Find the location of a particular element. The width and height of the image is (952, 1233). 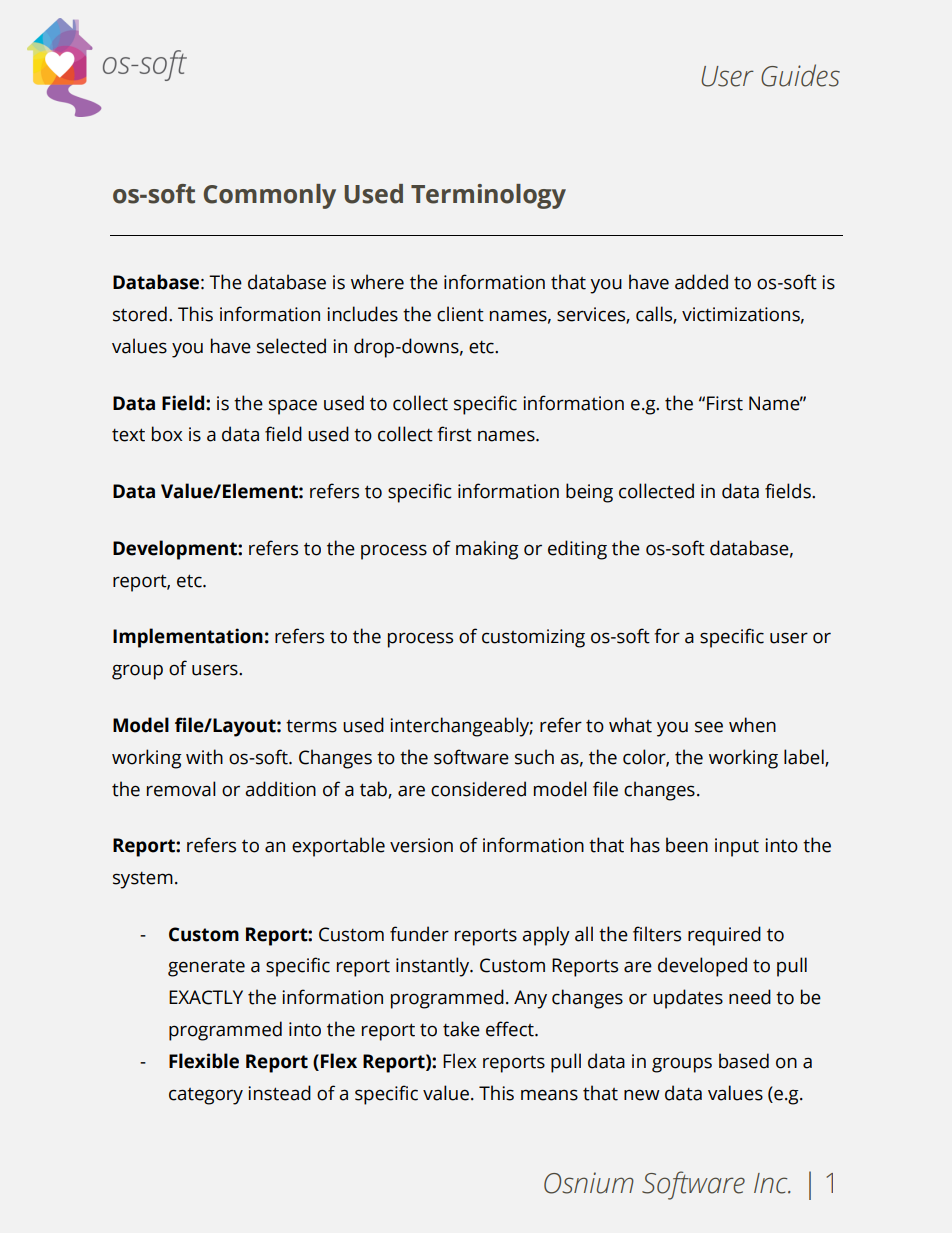

added is located at coordinates (701, 282).
